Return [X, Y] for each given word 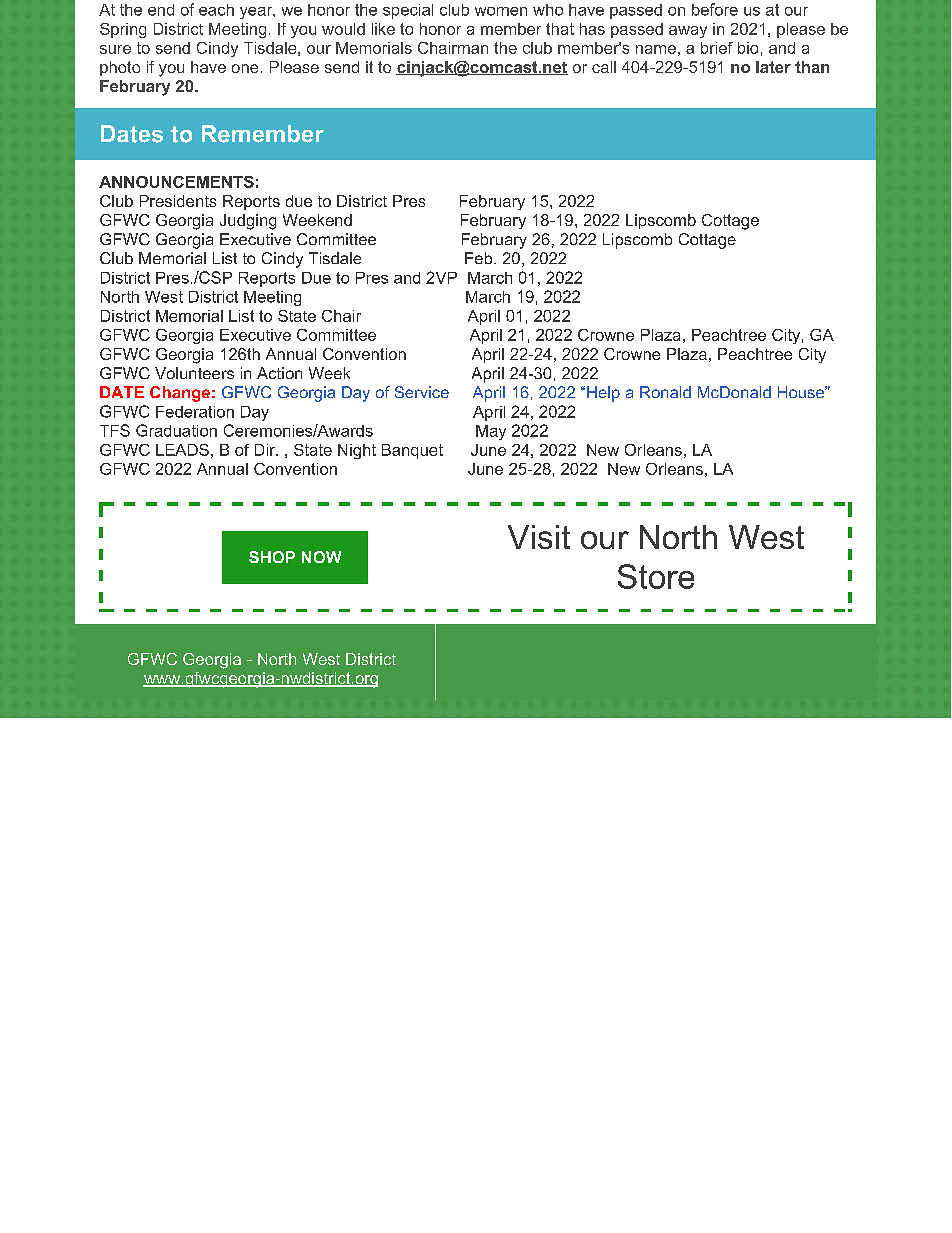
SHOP [272, 557]
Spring [123, 30]
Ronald [665, 392]
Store [656, 576]
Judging [248, 222]
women [501, 11]
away [688, 32]
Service [422, 392]
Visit [539, 537]
